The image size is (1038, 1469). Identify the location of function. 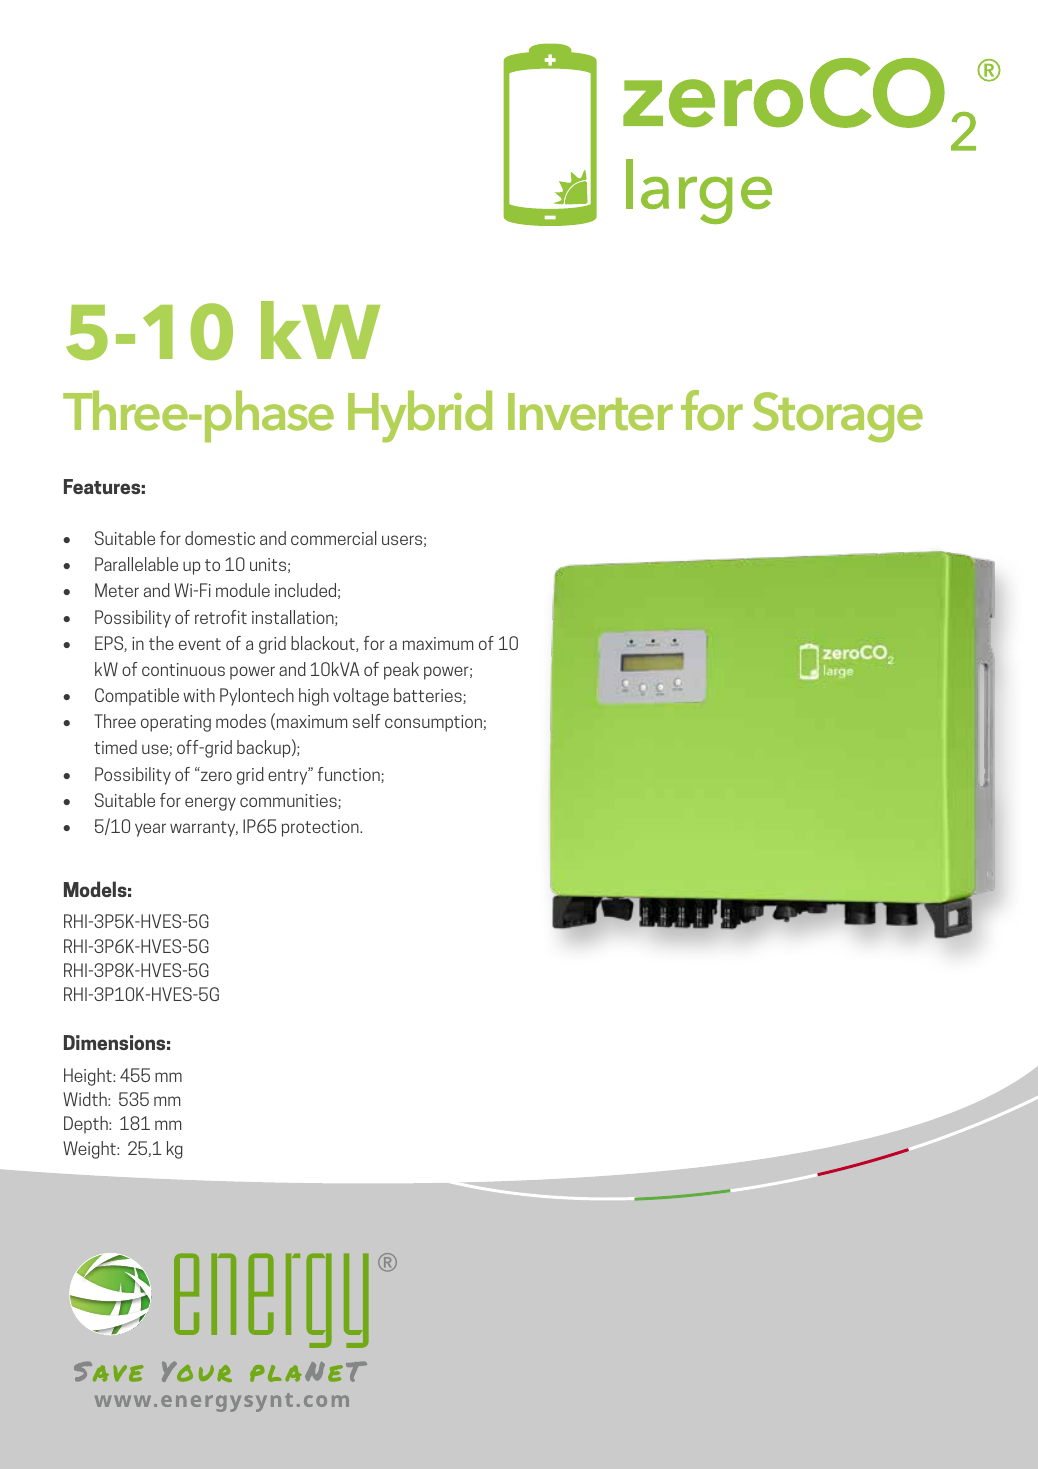
(350, 775).
